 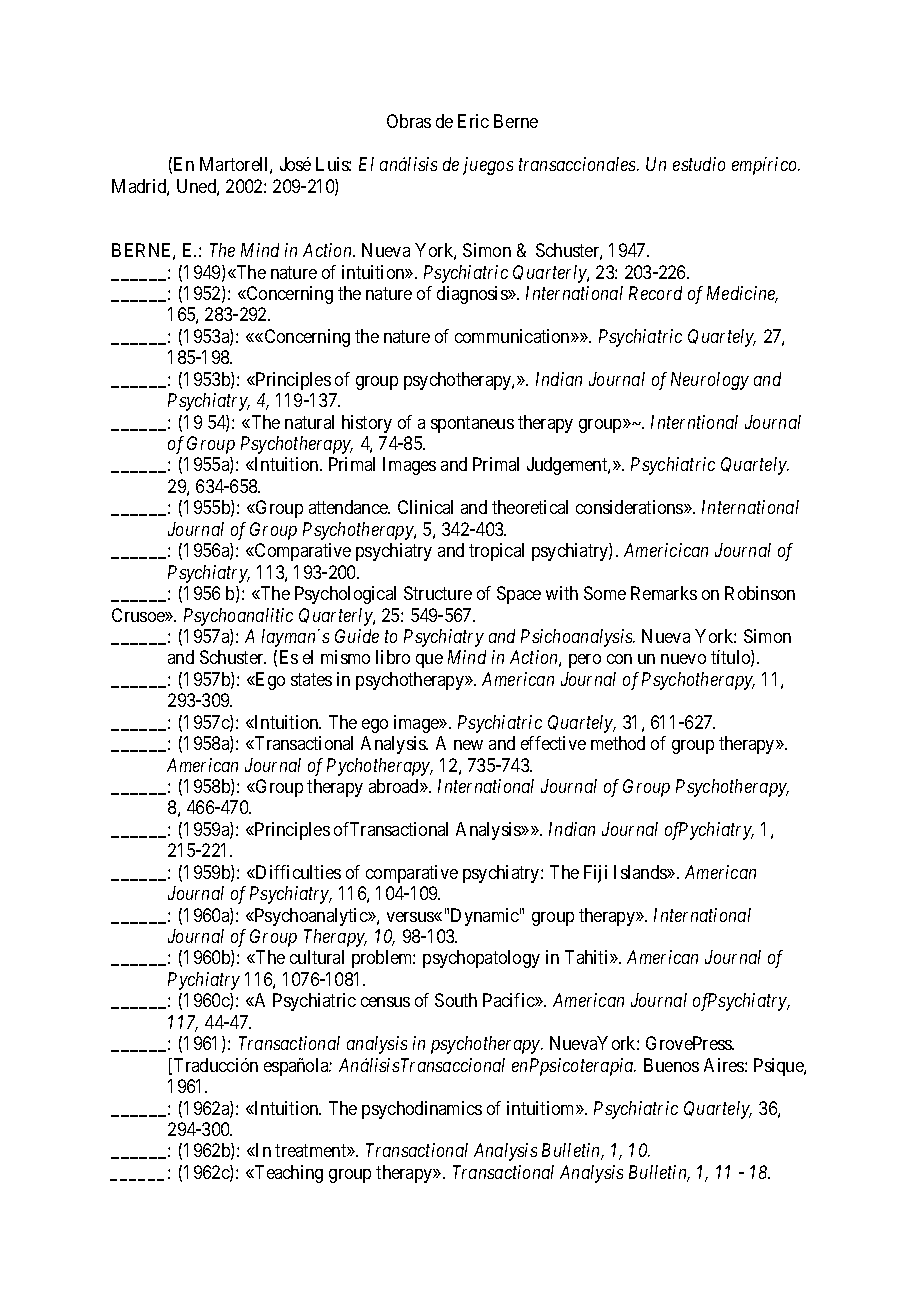 I want to click on juegos, so click(x=488, y=166).
